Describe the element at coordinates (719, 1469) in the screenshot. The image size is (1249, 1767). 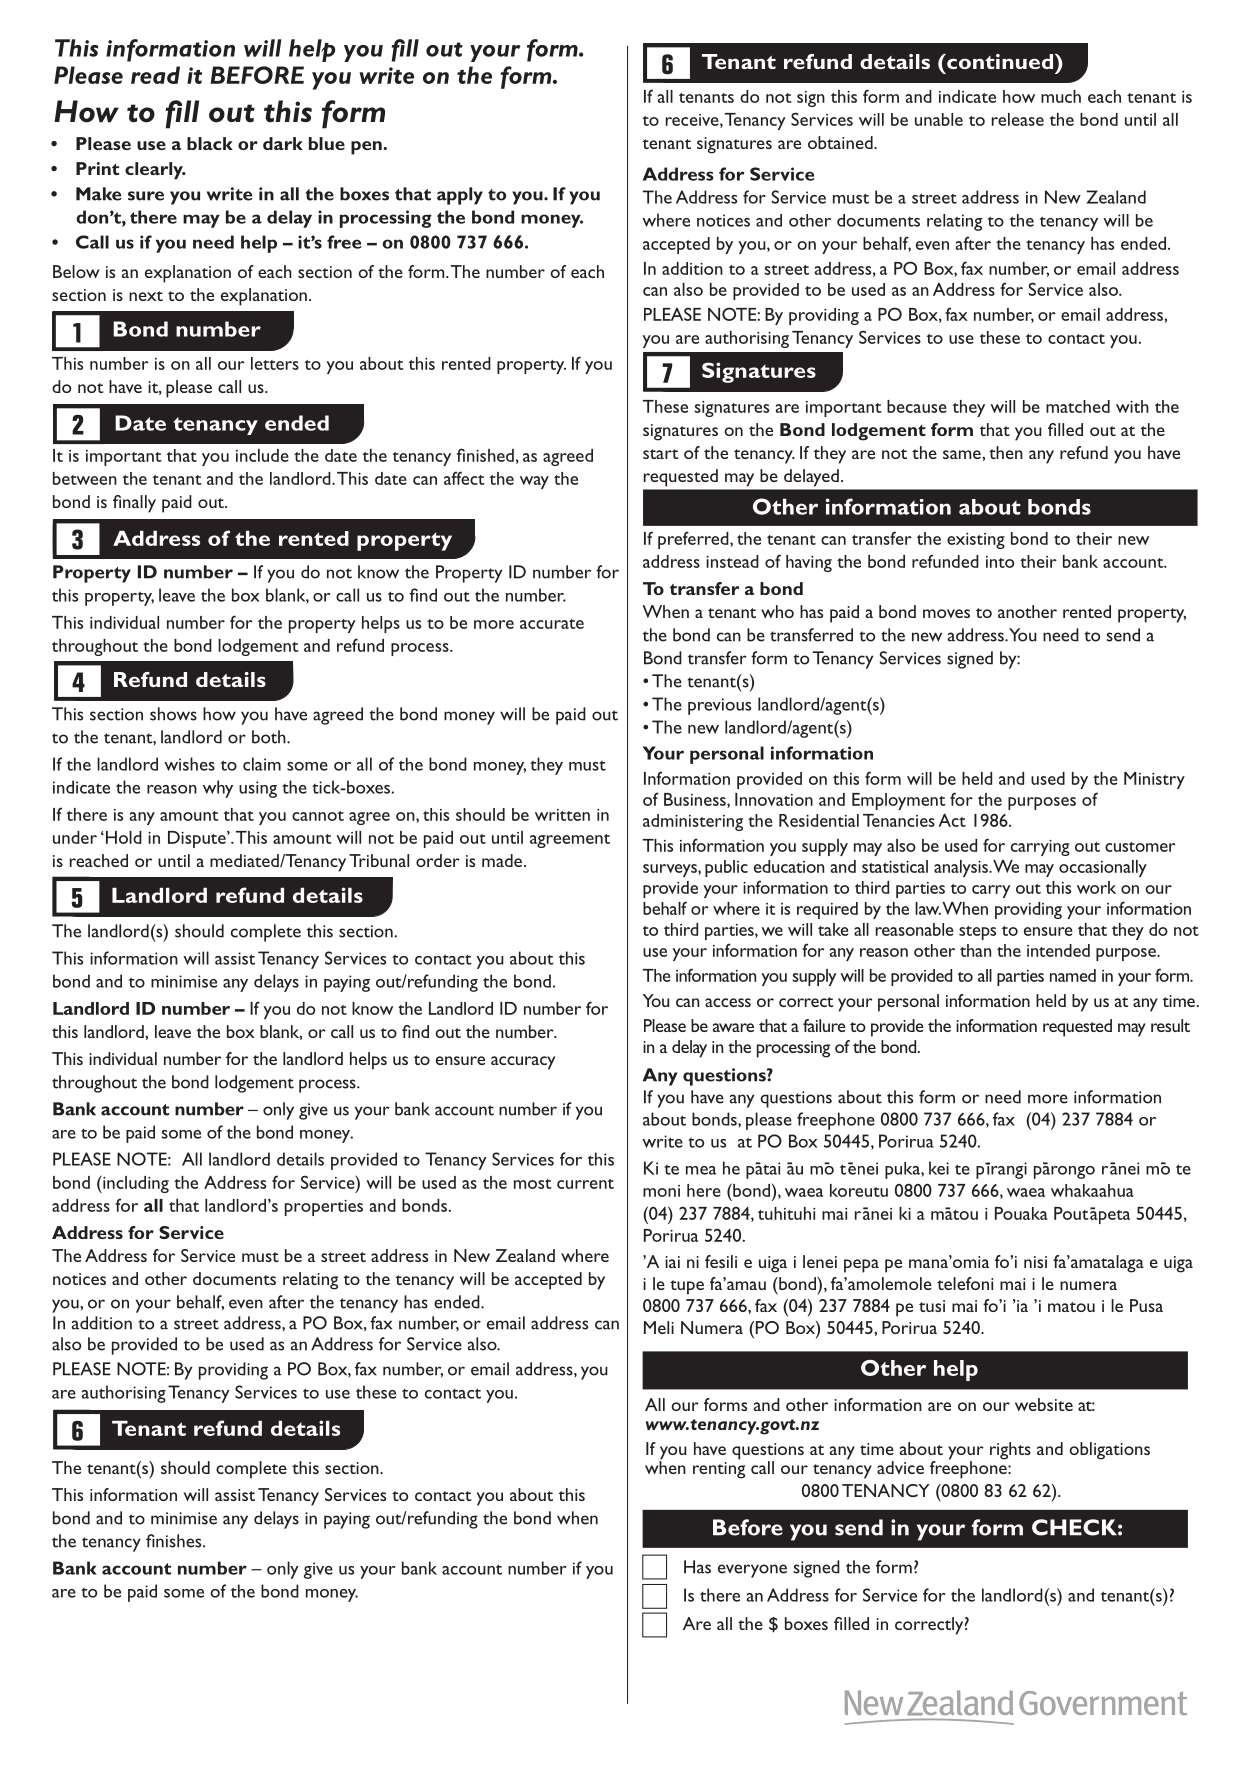
I see `renting` at that location.
